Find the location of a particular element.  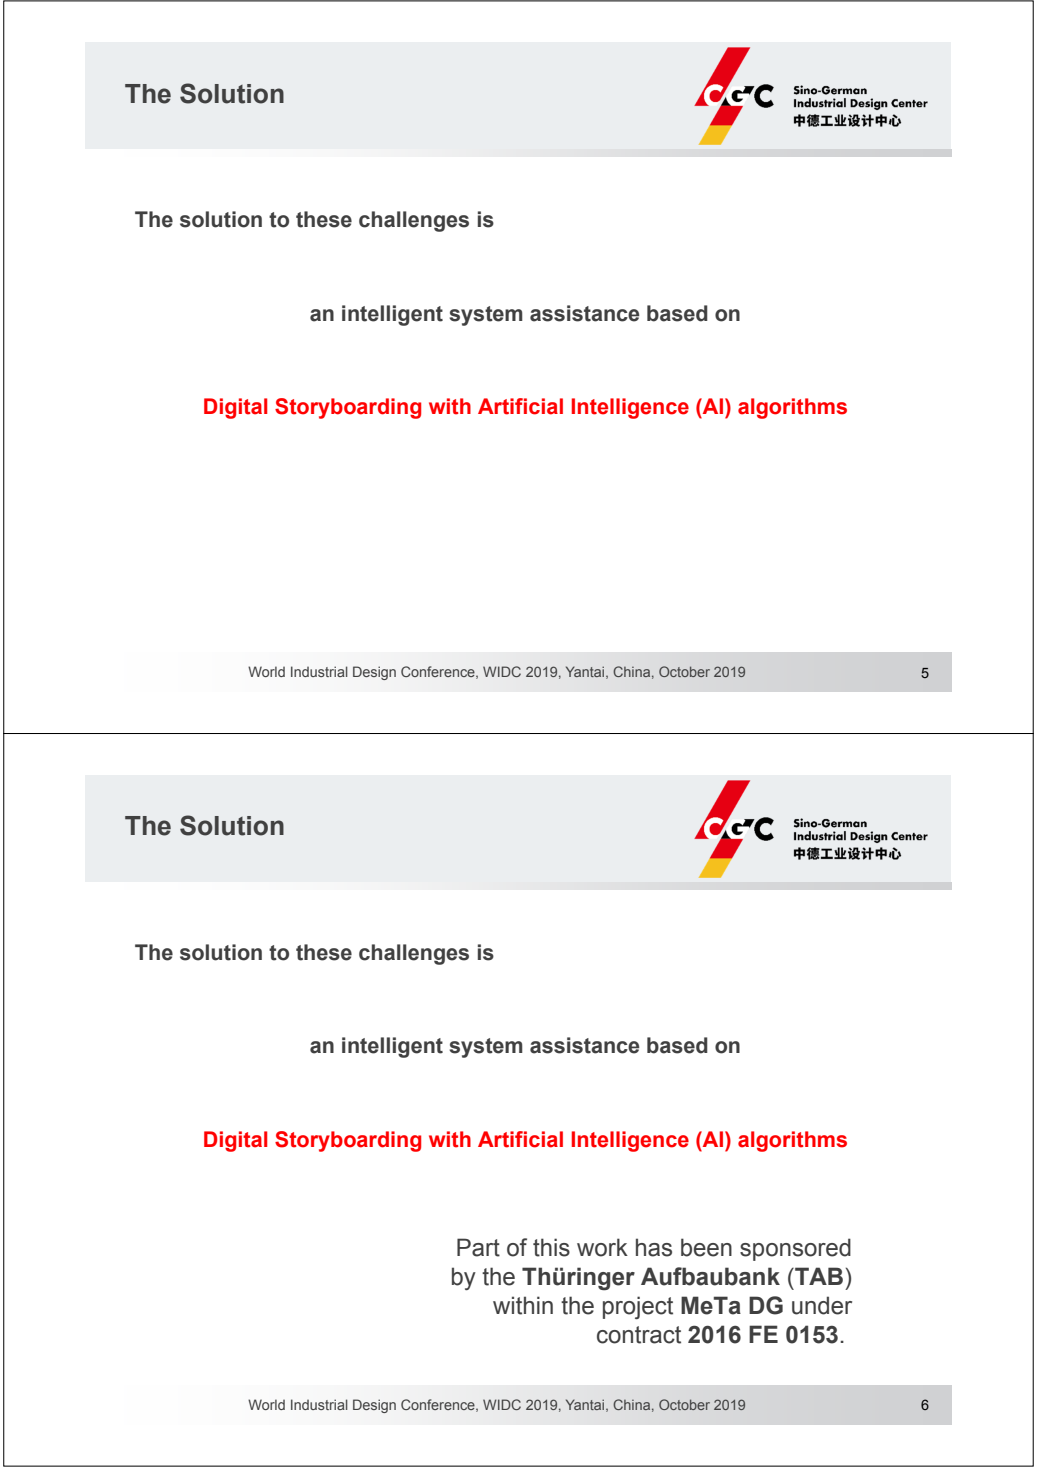

under is located at coordinates (822, 1305).
